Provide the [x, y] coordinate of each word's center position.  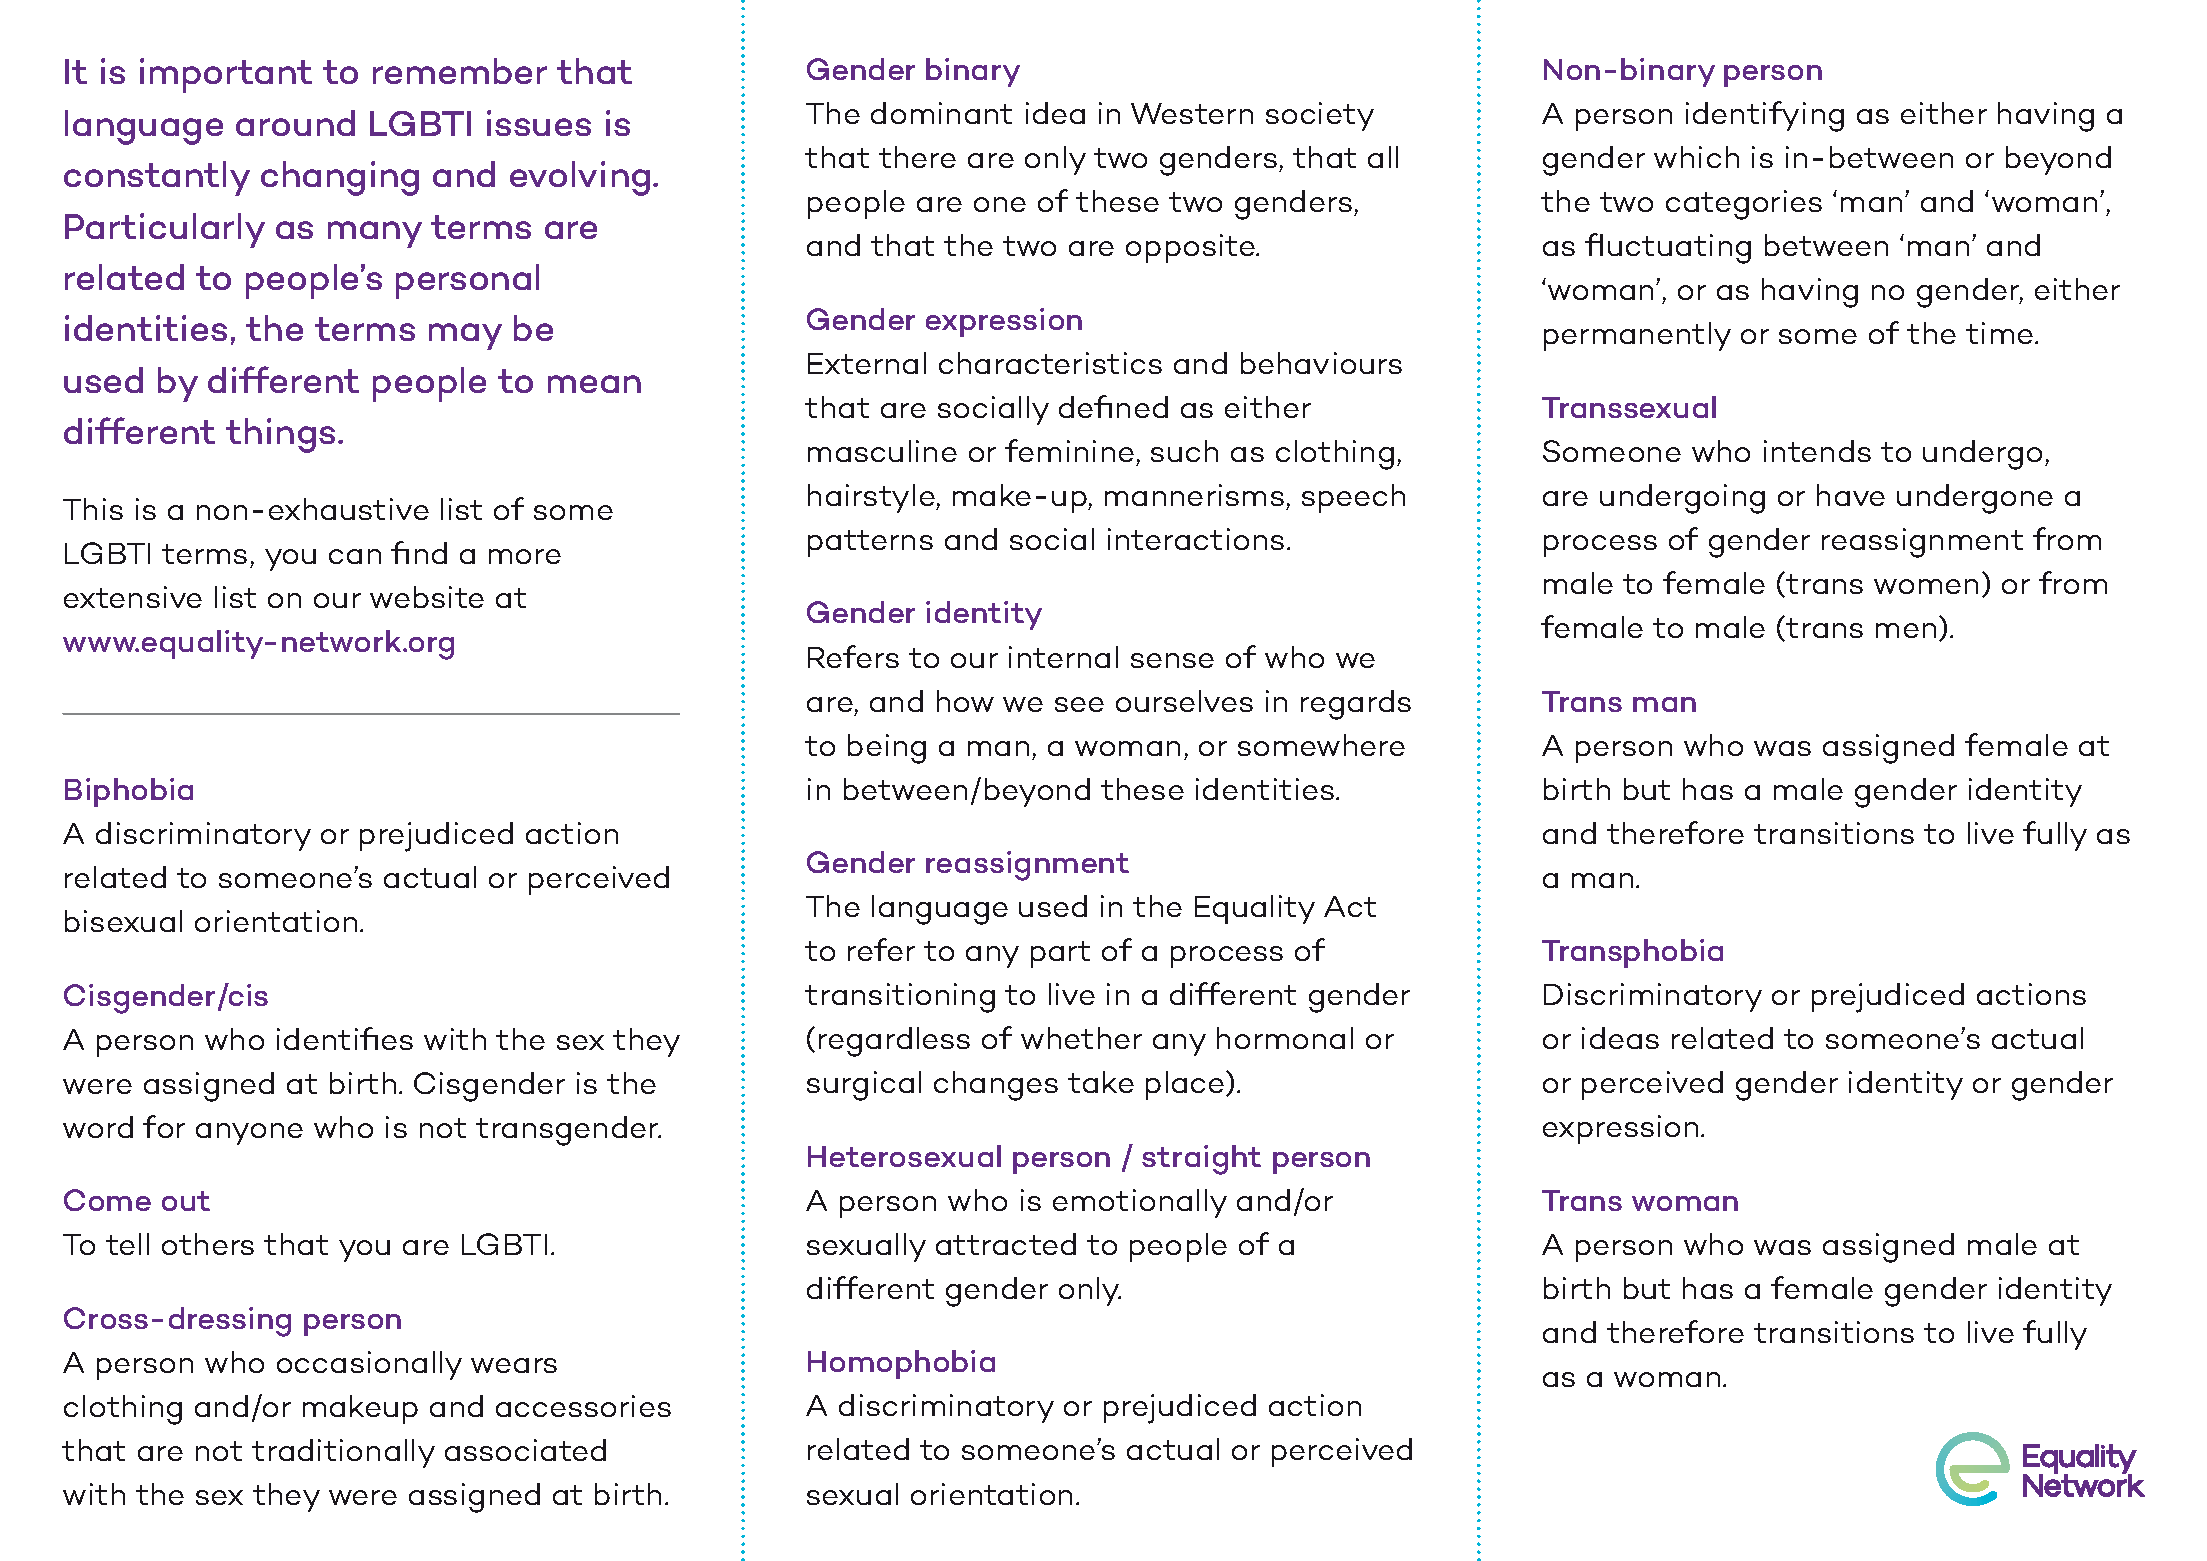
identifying [1765, 116]
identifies [345, 1038]
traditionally [343, 1453]
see [1079, 704]
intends [1817, 451]
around [295, 123]
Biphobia [129, 792]
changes [996, 1086]
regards [1356, 705]
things [280, 435]
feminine [1069, 450]
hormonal [1285, 1038]
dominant [941, 113]
